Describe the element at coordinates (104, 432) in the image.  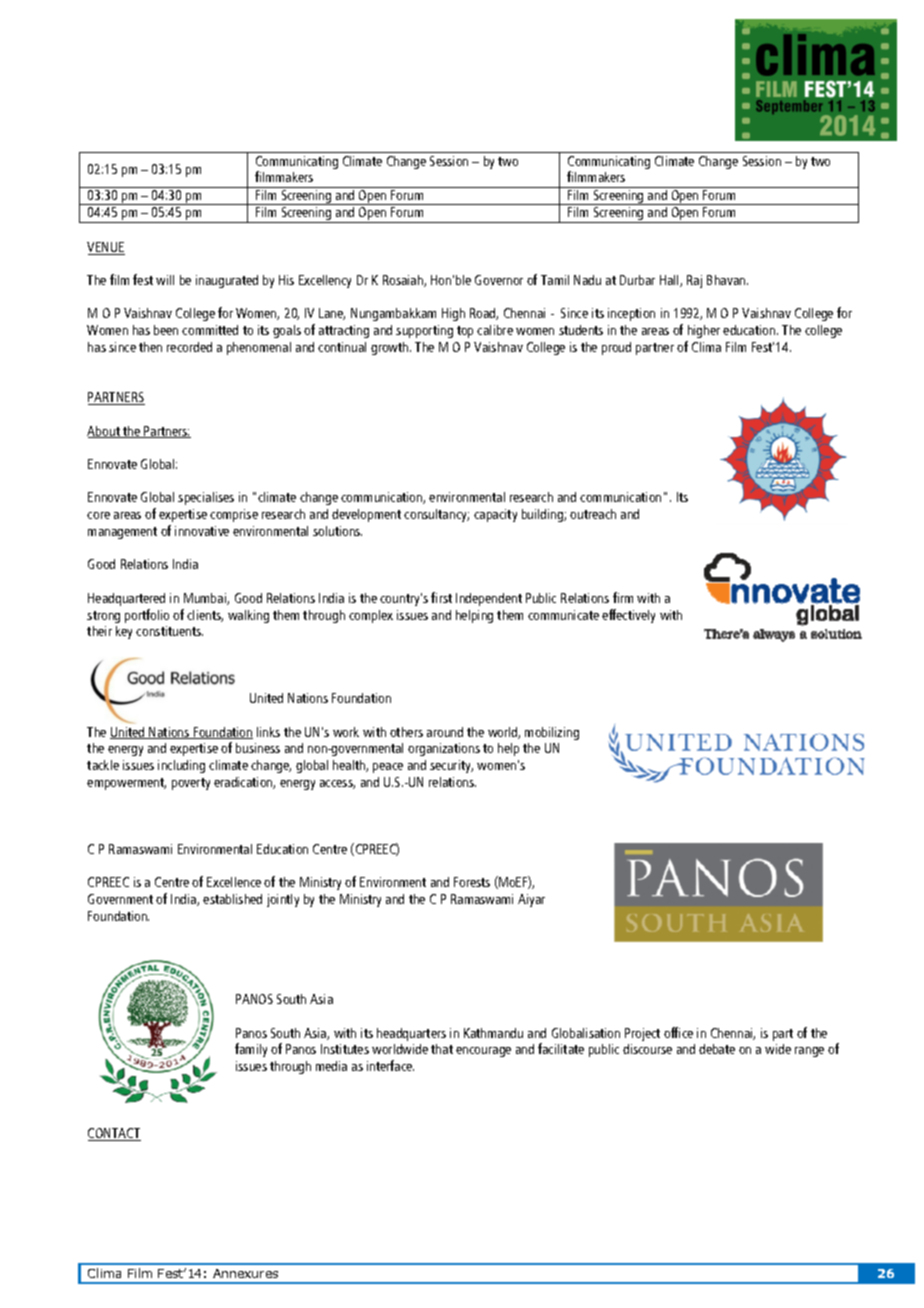
I see `About` at that location.
